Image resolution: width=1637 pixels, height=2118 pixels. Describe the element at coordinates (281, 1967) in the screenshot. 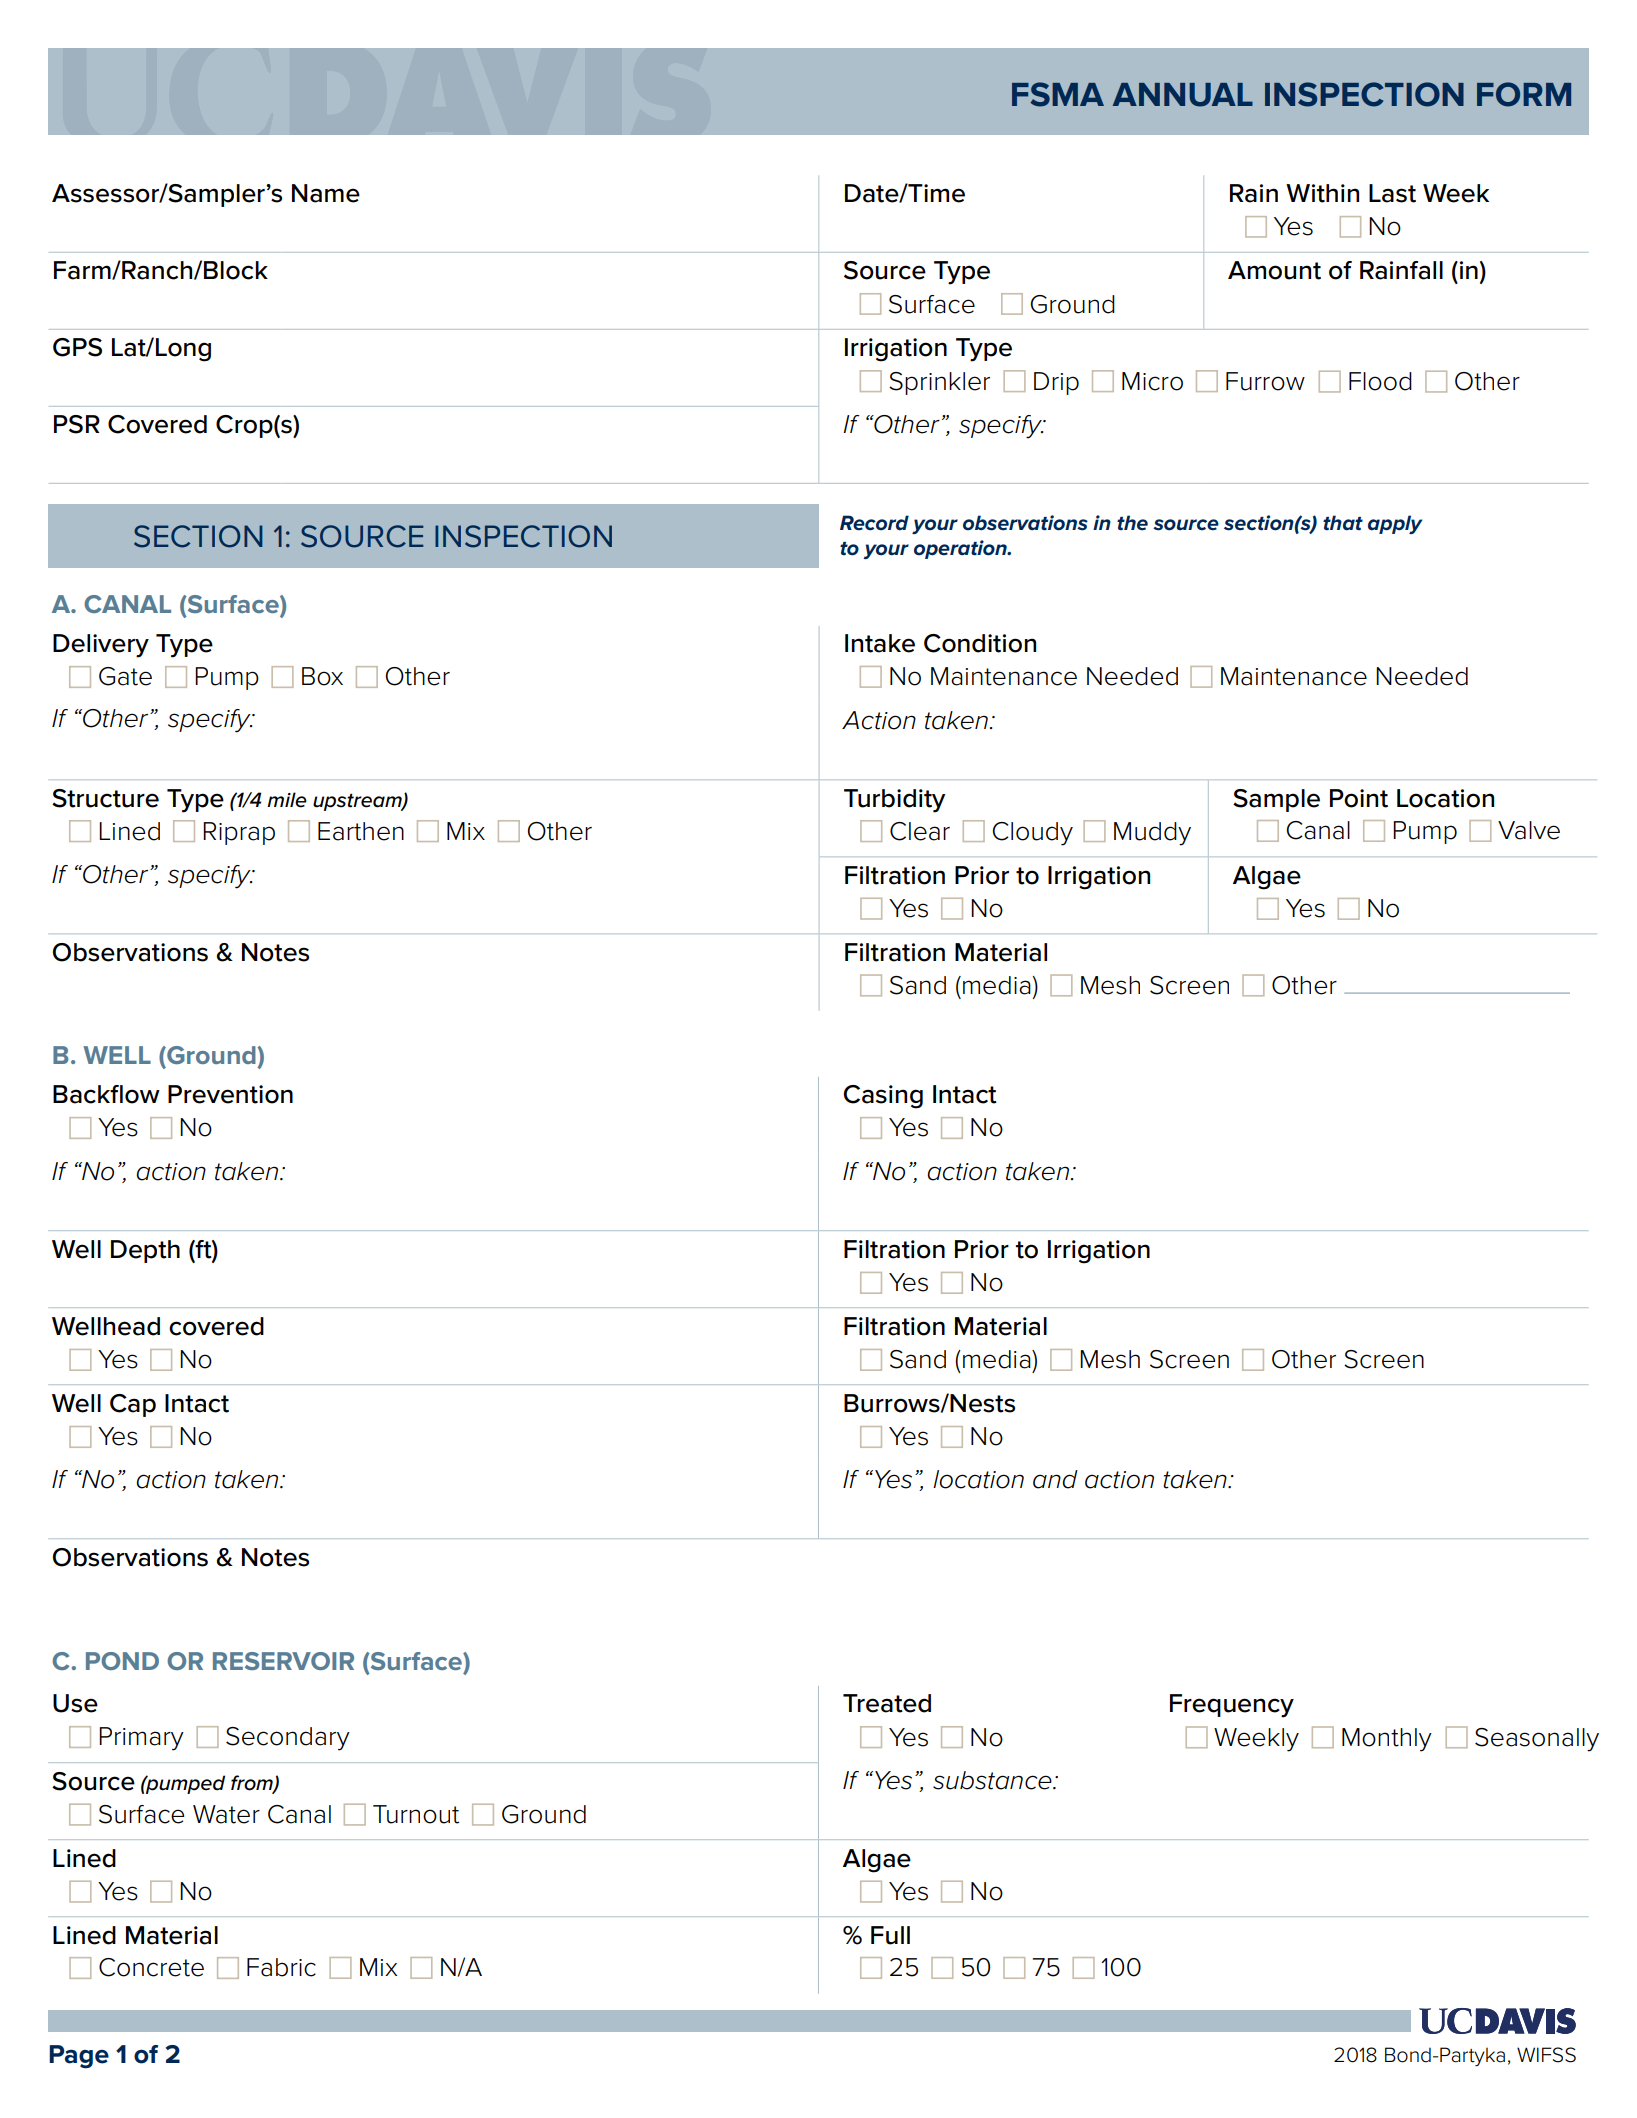

I see `Fabric` at that location.
